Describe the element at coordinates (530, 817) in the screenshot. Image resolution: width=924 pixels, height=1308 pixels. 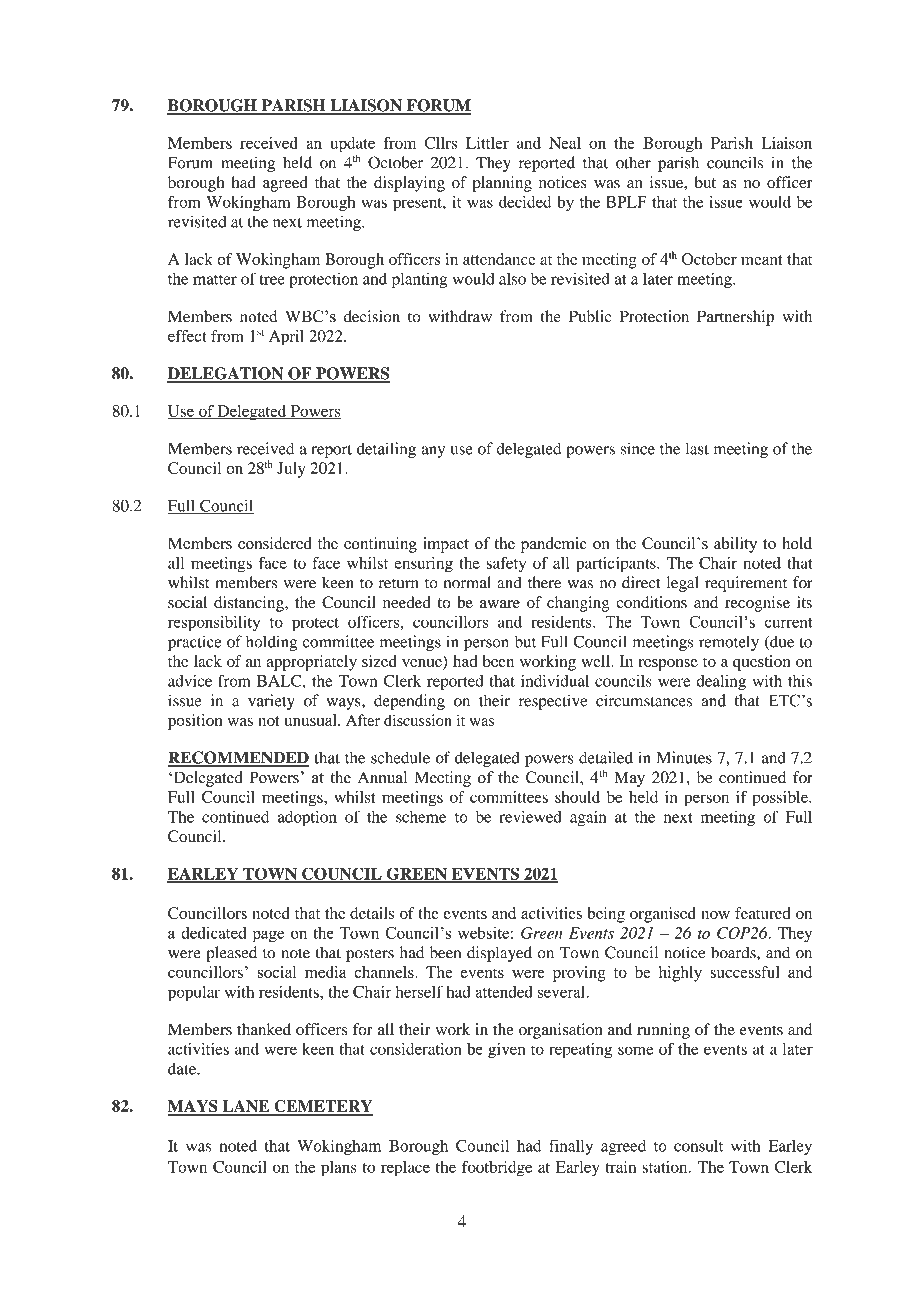
I see `reviewed` at that location.
